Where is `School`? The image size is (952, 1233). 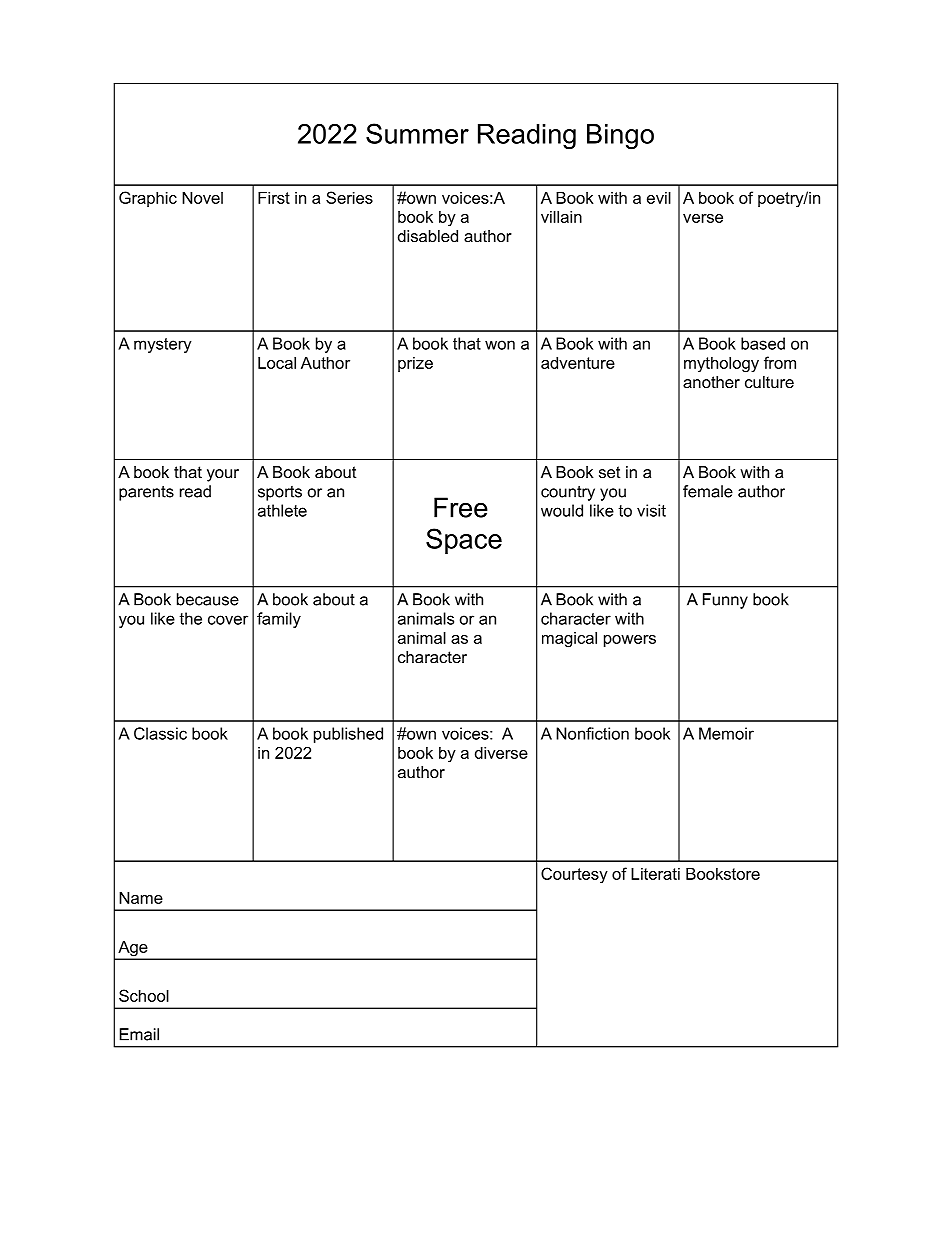 School is located at coordinates (144, 995).
